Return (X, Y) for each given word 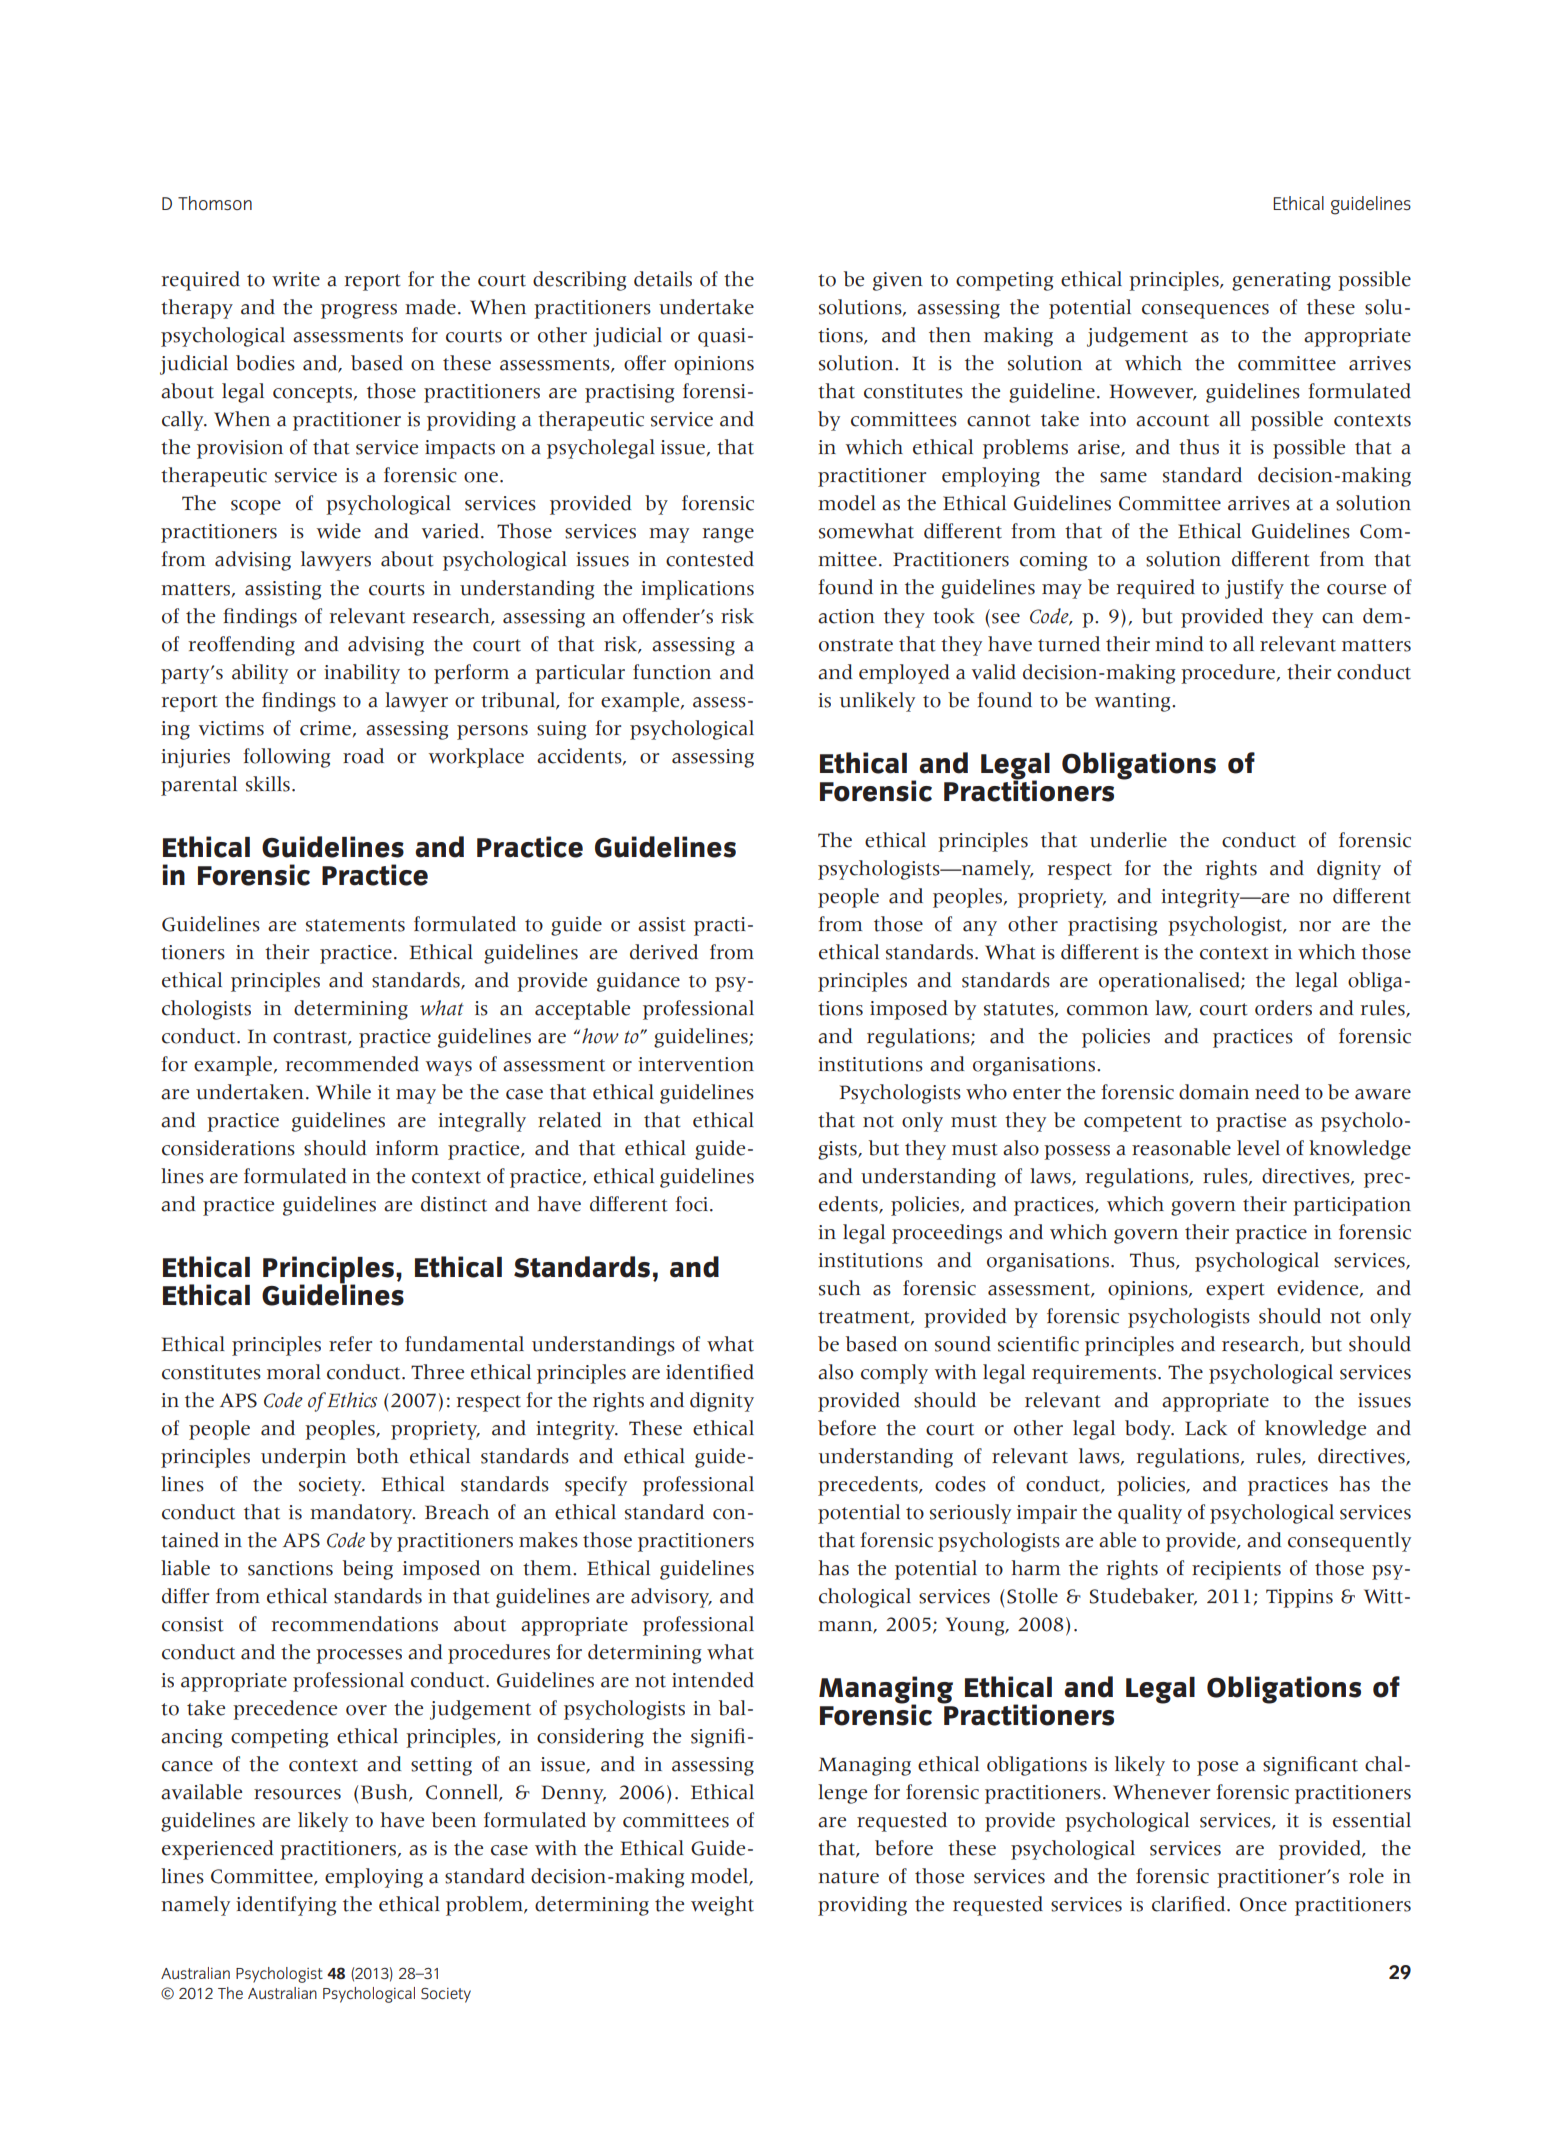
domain (1214, 1092)
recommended (352, 1064)
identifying (286, 1906)
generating (1281, 281)
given (897, 281)
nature (848, 1877)
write (296, 279)
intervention (696, 1064)
